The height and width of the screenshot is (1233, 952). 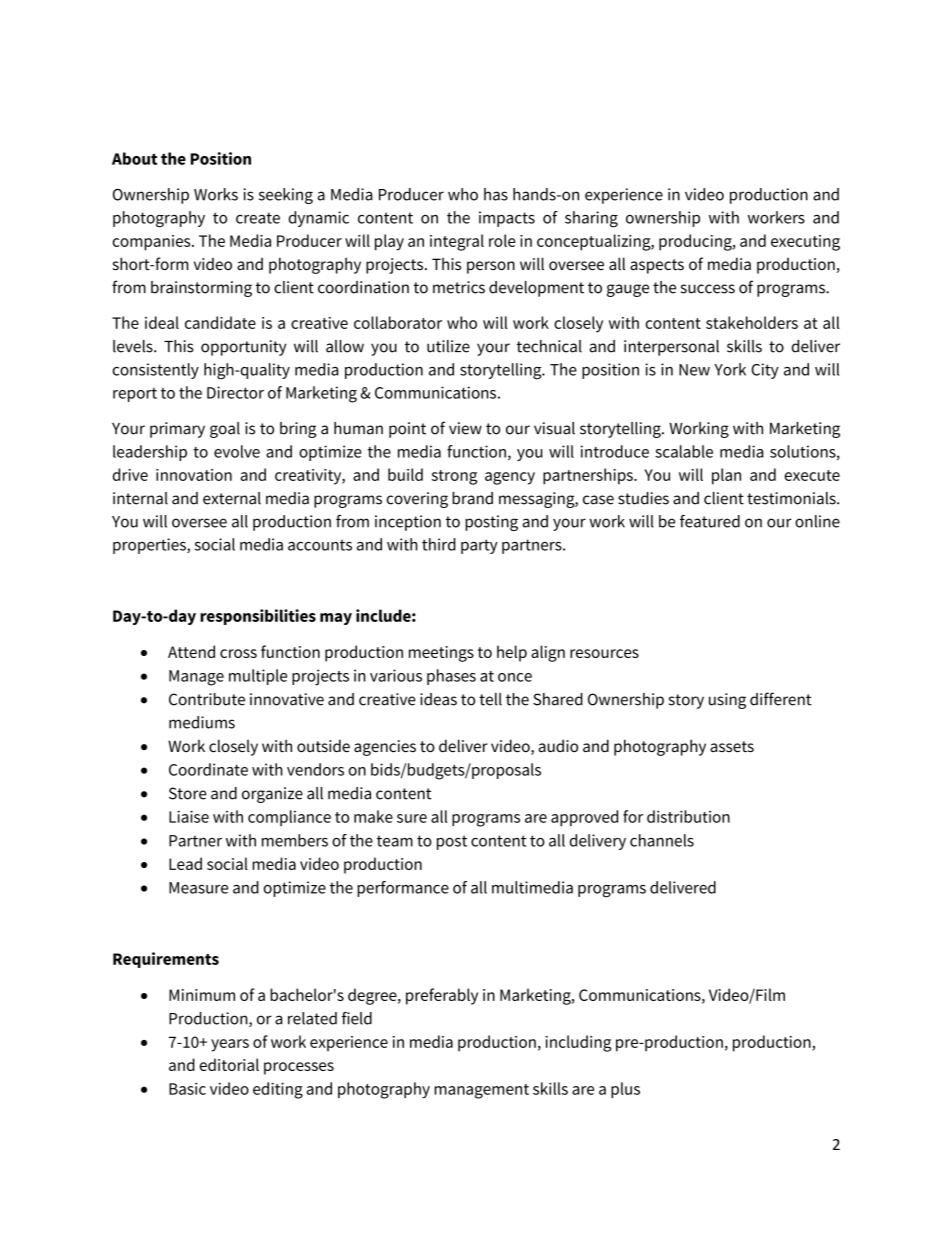 I want to click on preferably, so click(x=442, y=996).
